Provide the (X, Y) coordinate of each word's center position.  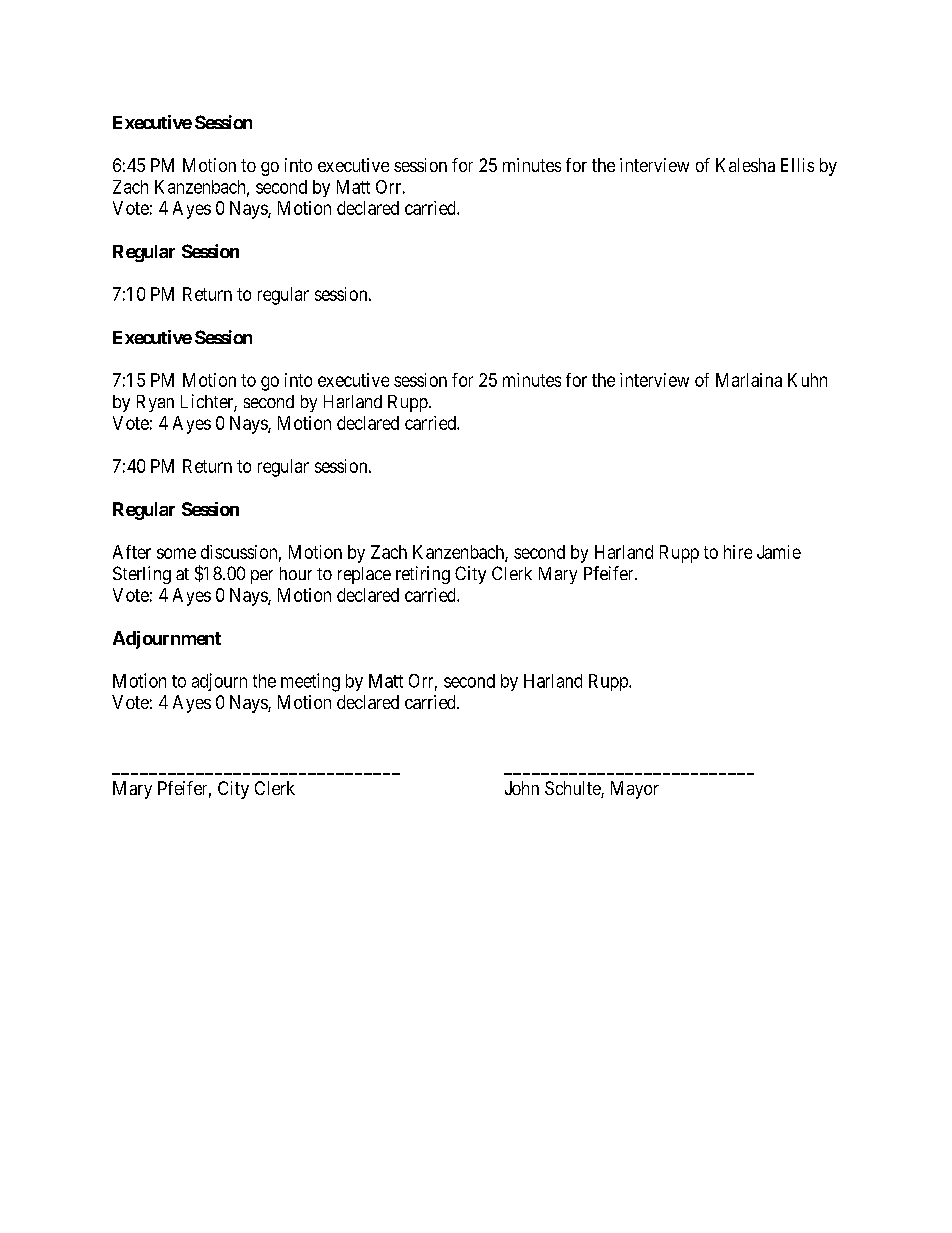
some (176, 553)
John (522, 788)
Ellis (797, 165)
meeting (310, 682)
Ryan (155, 403)
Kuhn (807, 380)
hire (738, 552)
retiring (423, 575)
